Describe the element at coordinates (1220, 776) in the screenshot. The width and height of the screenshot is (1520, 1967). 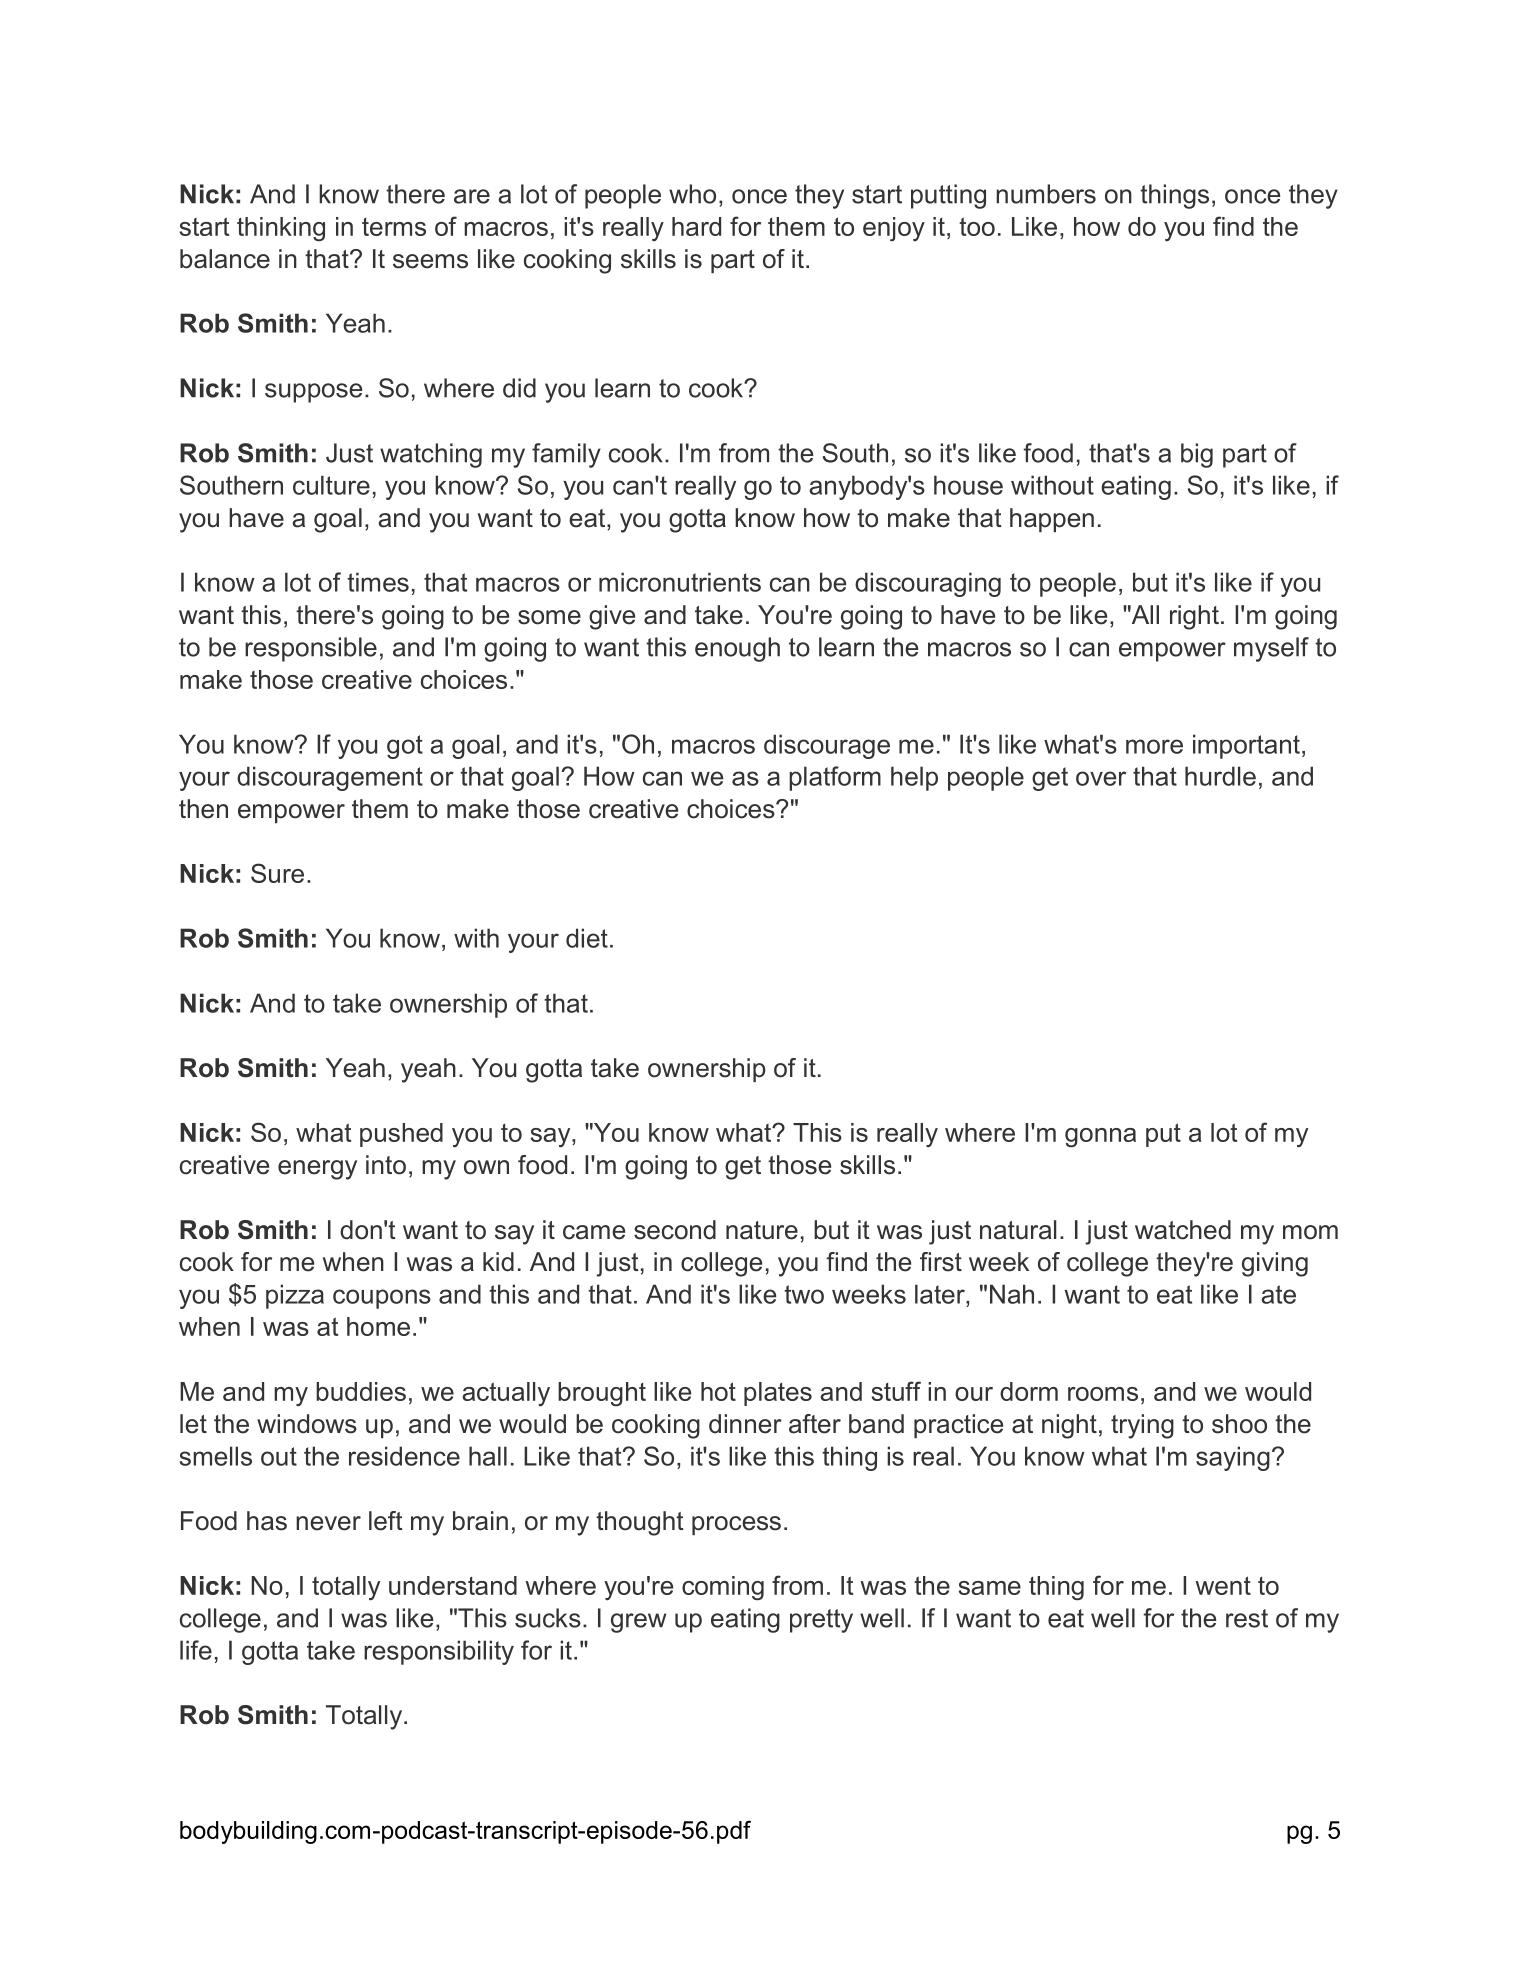
I see `hurdle` at that location.
